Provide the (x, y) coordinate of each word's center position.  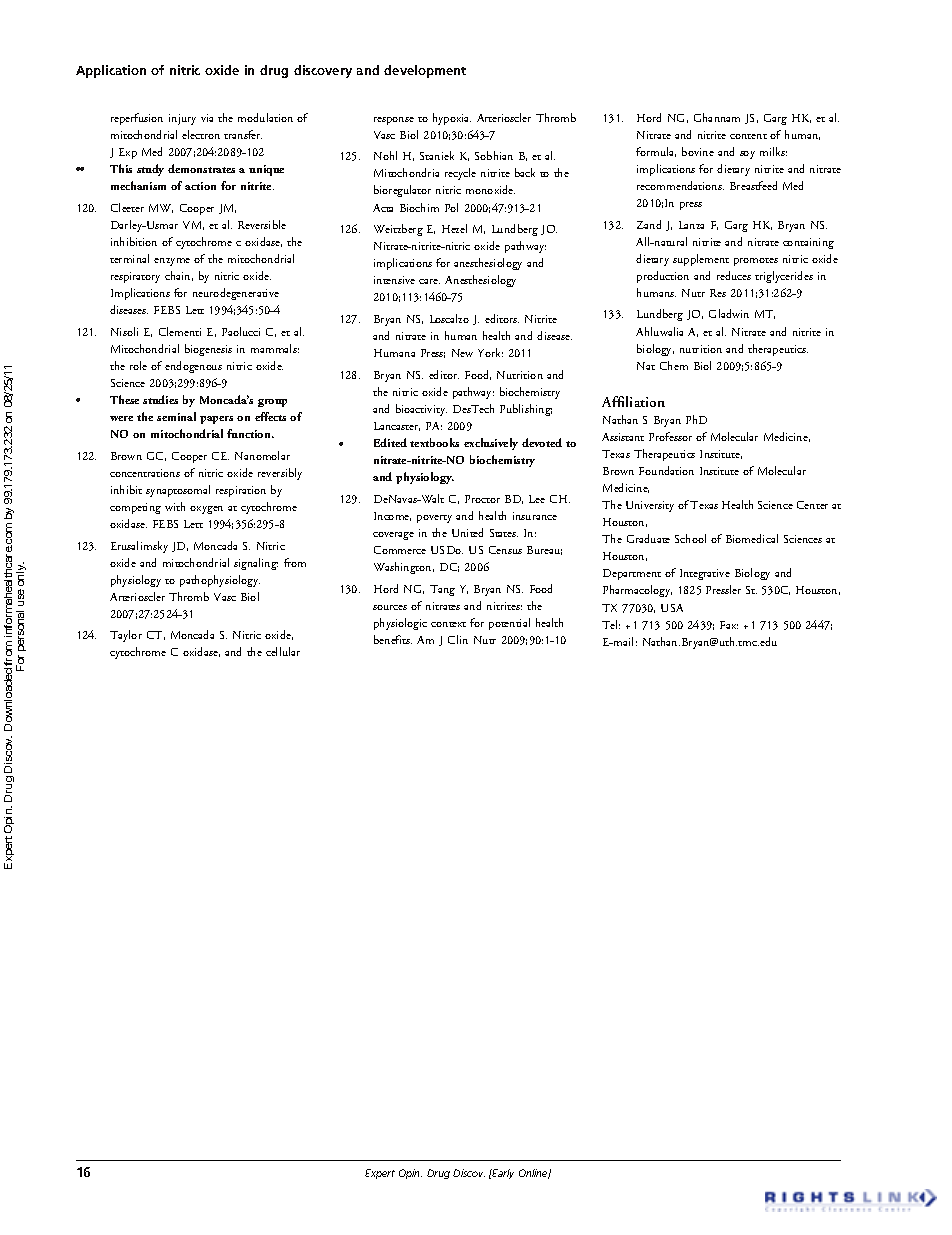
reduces (734, 275)
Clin (458, 639)
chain (179, 276)
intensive (394, 280)
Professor (670, 436)
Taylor (126, 636)
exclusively (491, 444)
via (207, 118)
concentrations (145, 473)
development (425, 71)
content (748, 136)
